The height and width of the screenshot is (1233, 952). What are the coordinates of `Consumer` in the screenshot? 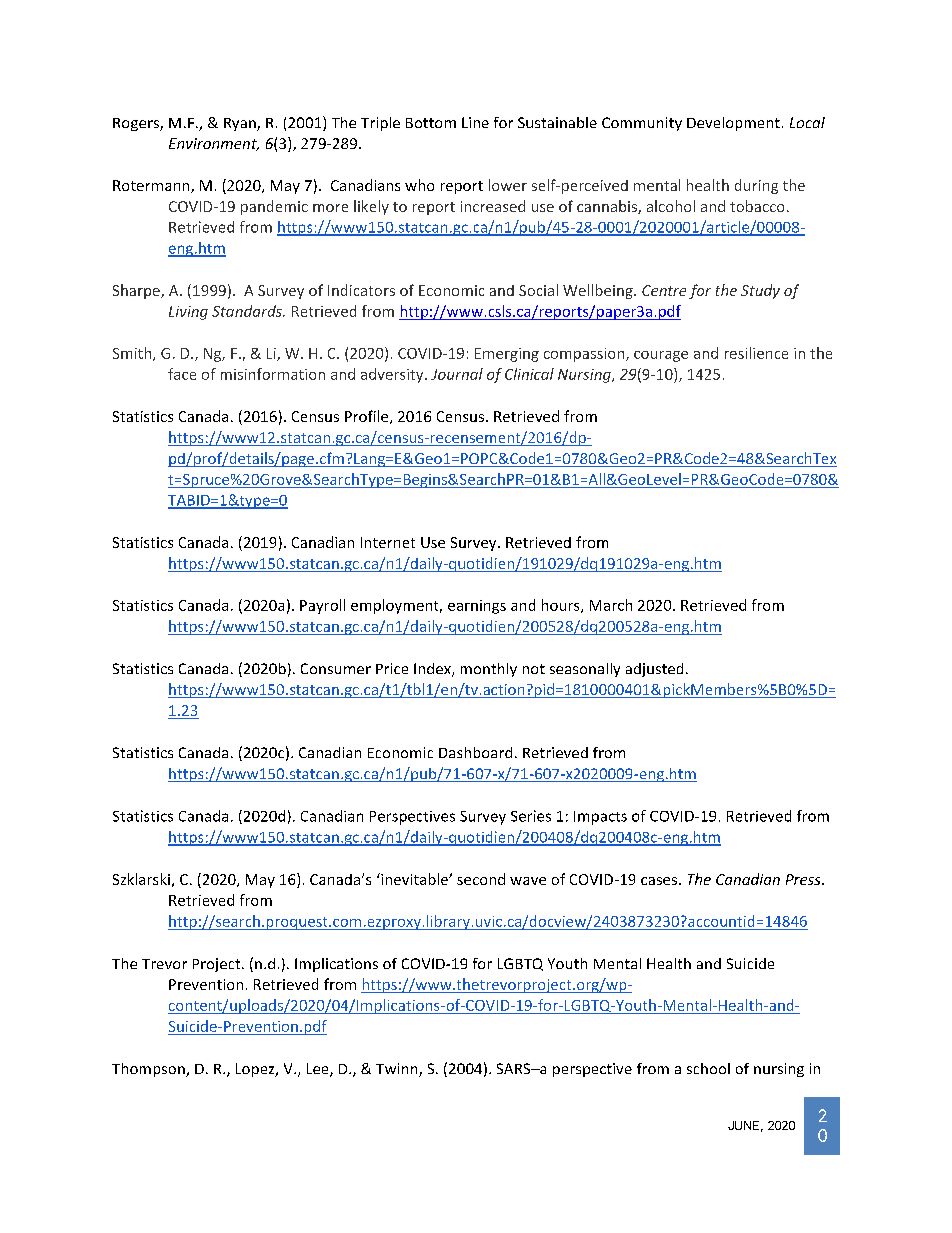 It's located at (336, 668).
